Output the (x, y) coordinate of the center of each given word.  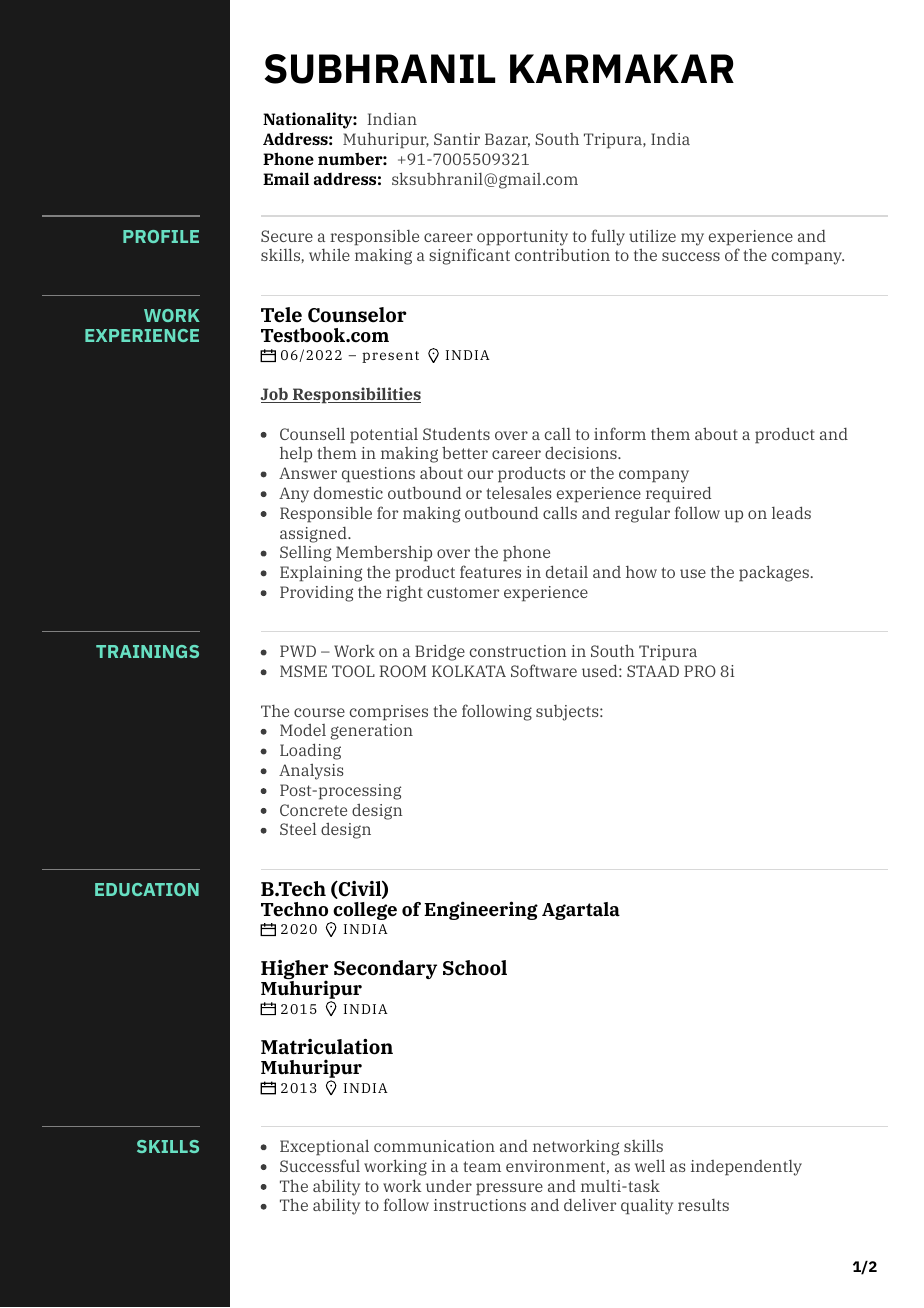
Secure (287, 236)
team (482, 1166)
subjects (568, 713)
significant (469, 256)
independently (746, 1168)
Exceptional (324, 1147)
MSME (303, 671)
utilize (652, 235)
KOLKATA (469, 671)
